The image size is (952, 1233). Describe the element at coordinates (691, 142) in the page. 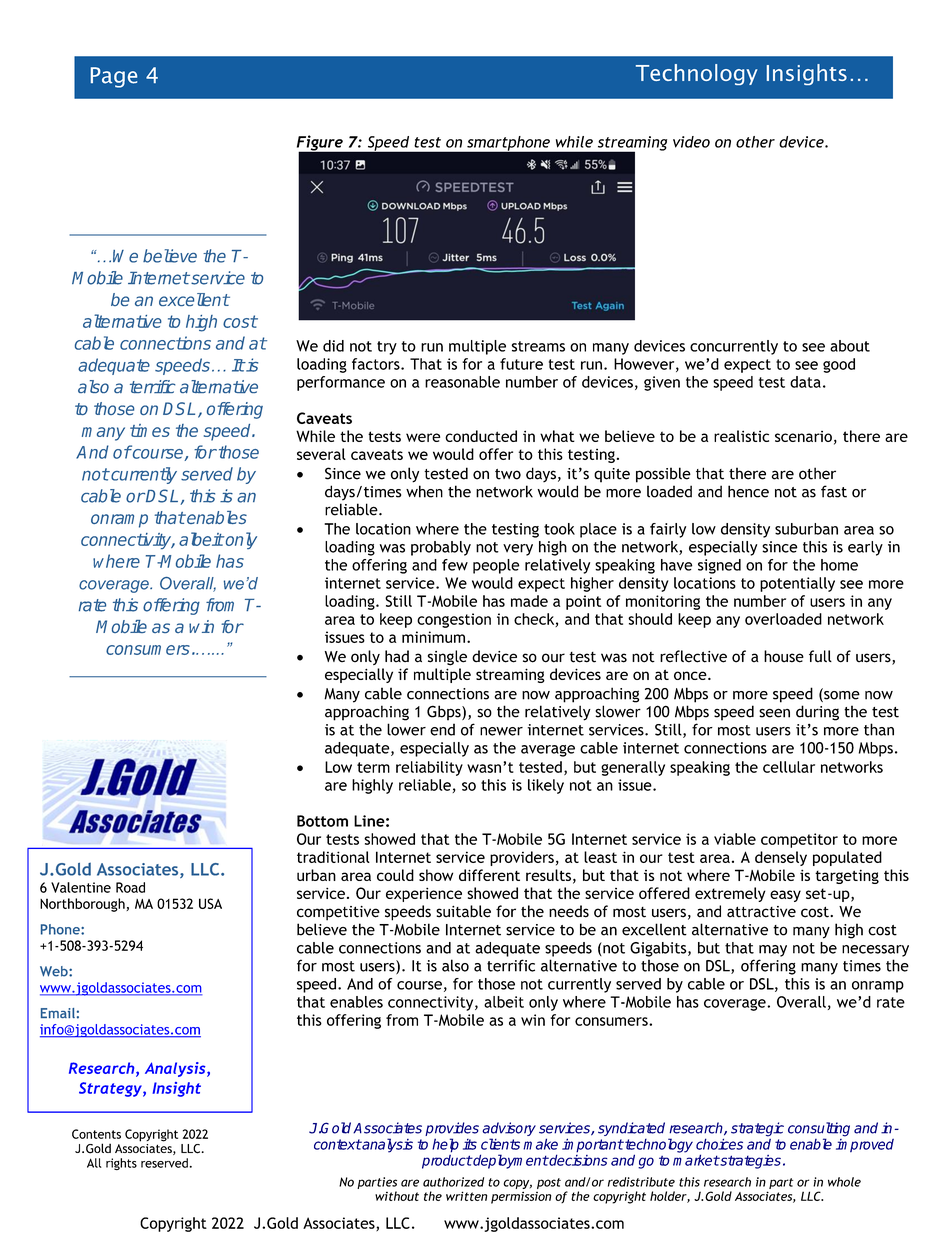

I see `video` at that location.
